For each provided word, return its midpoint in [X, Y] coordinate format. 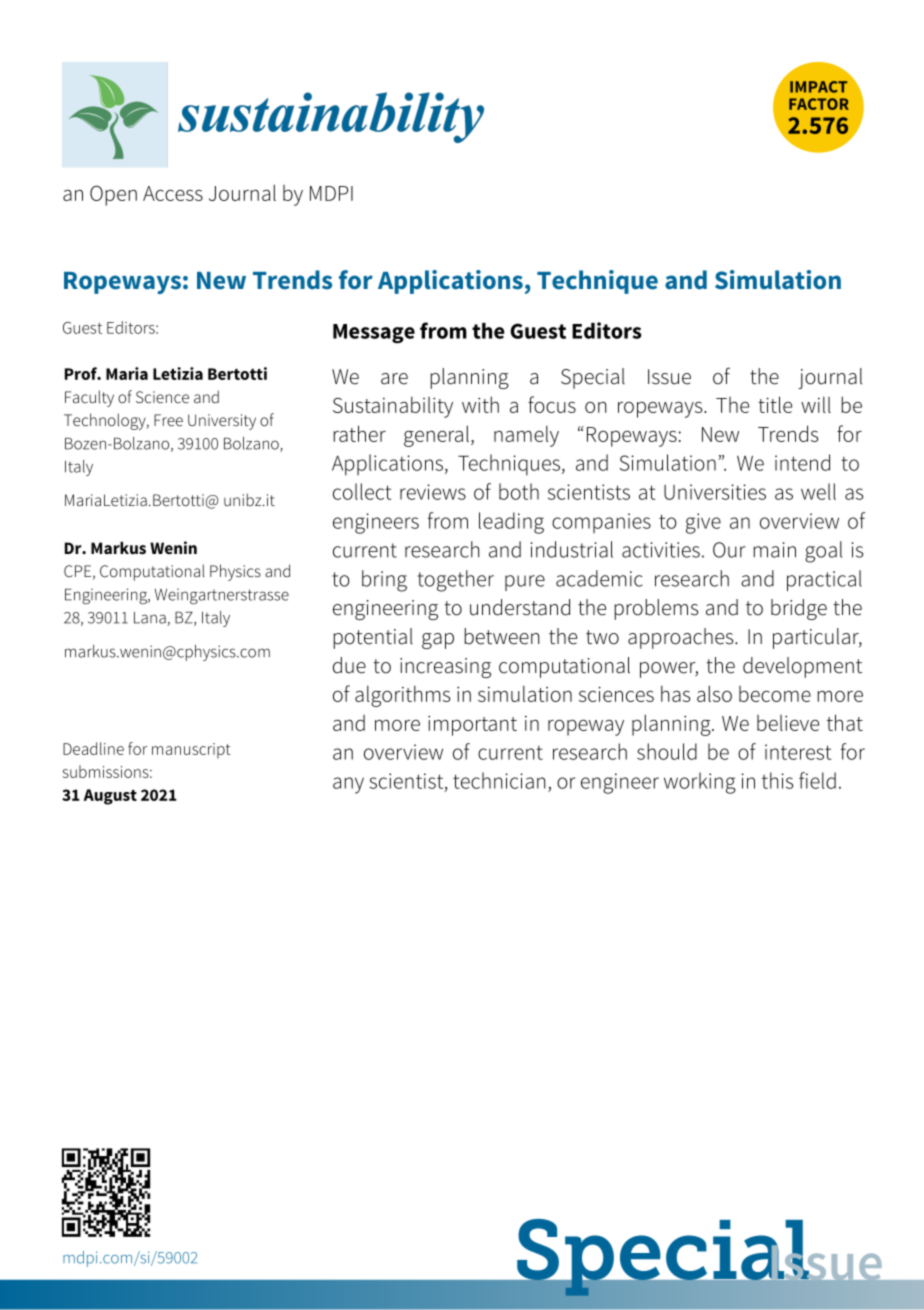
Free [168, 420]
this [778, 780]
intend [802, 462]
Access [173, 193]
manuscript [191, 751]
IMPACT [818, 87]
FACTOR [819, 104]
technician [499, 780]
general [436, 436]
